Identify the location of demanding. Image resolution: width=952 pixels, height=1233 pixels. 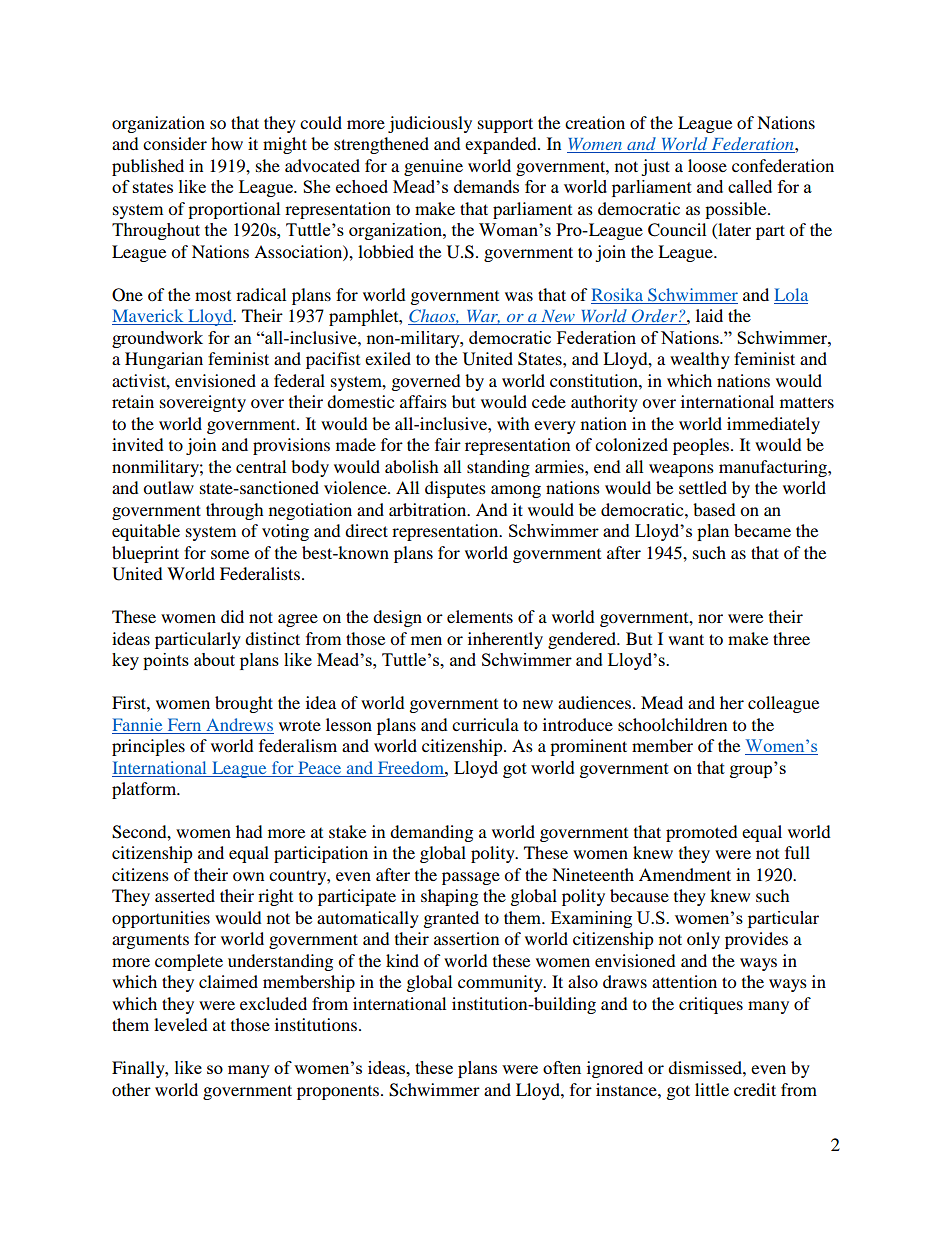
(431, 833).
